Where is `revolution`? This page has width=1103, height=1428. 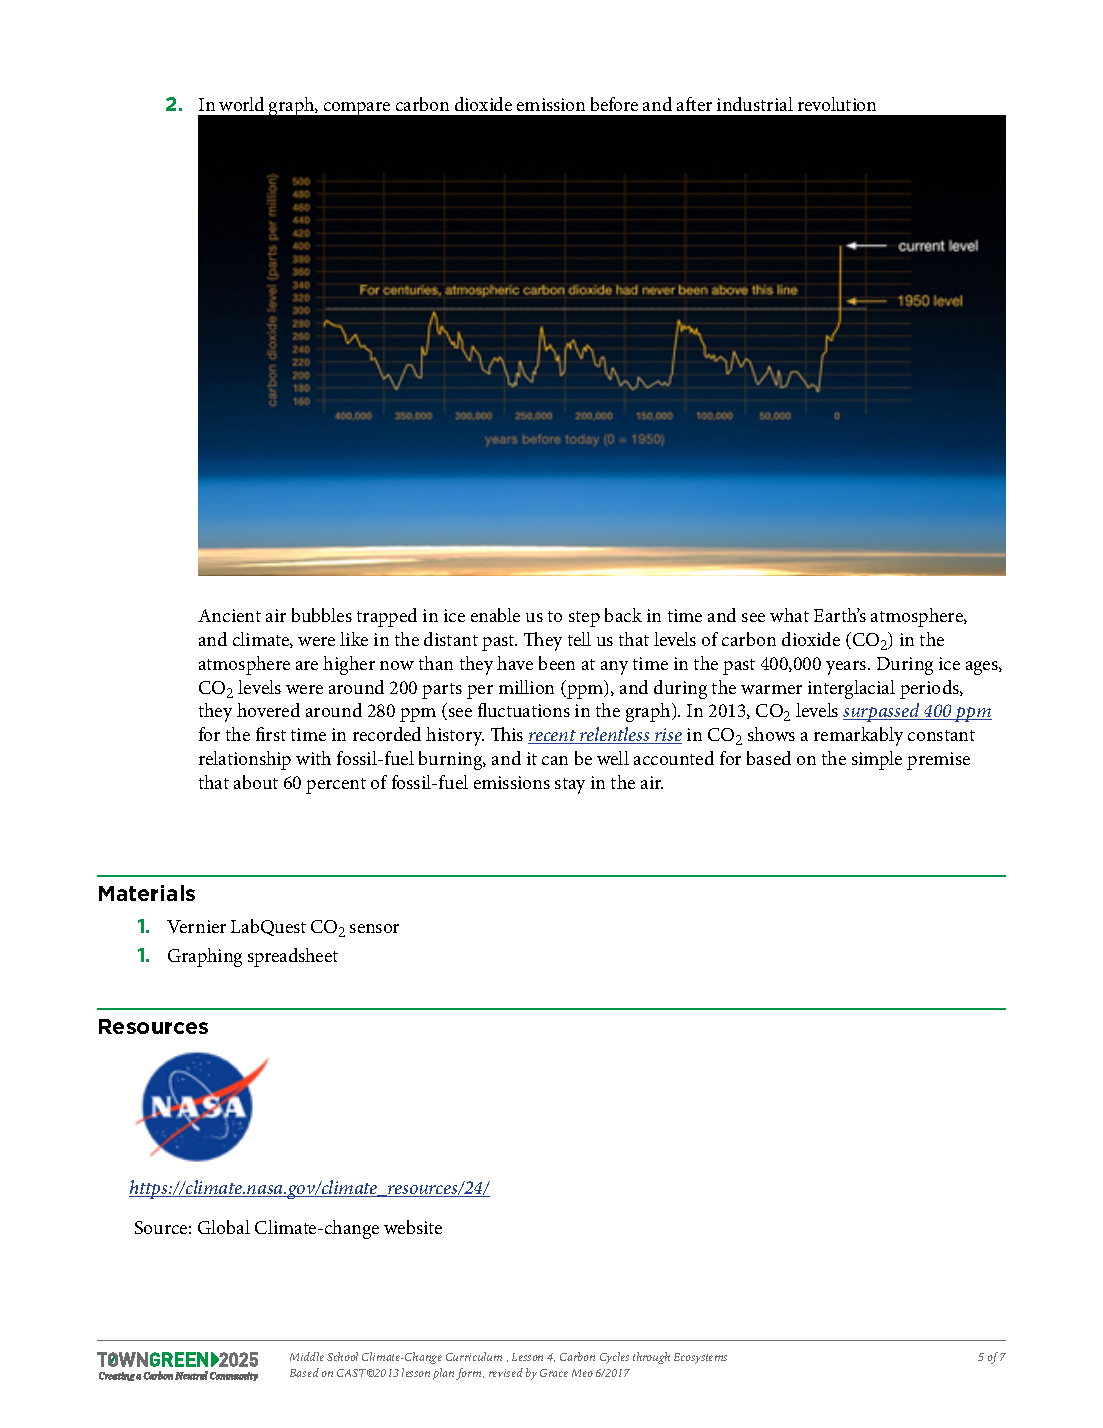 revolution is located at coordinates (837, 104).
